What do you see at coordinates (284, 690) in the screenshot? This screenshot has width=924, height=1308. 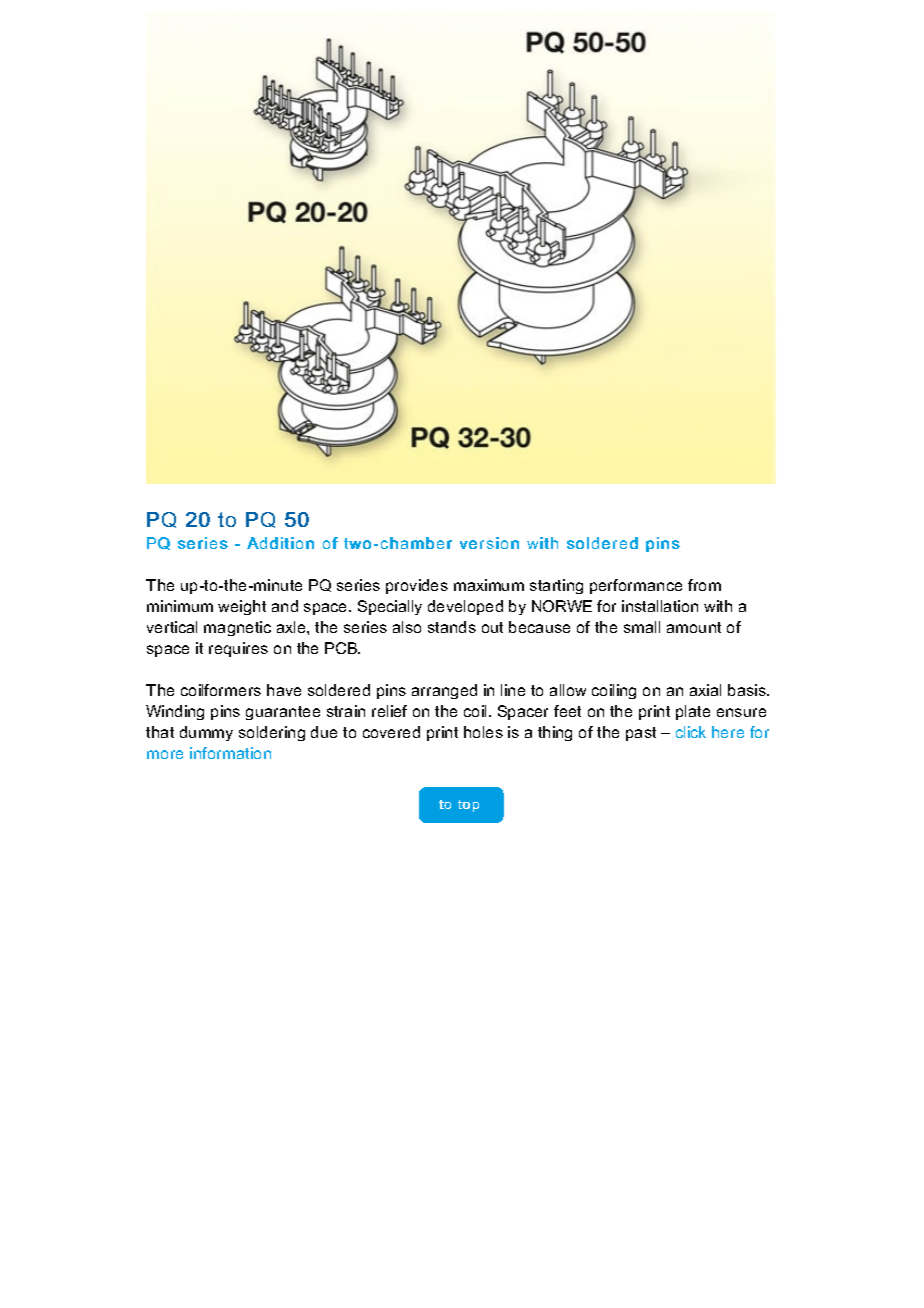 I see `have` at bounding box center [284, 690].
